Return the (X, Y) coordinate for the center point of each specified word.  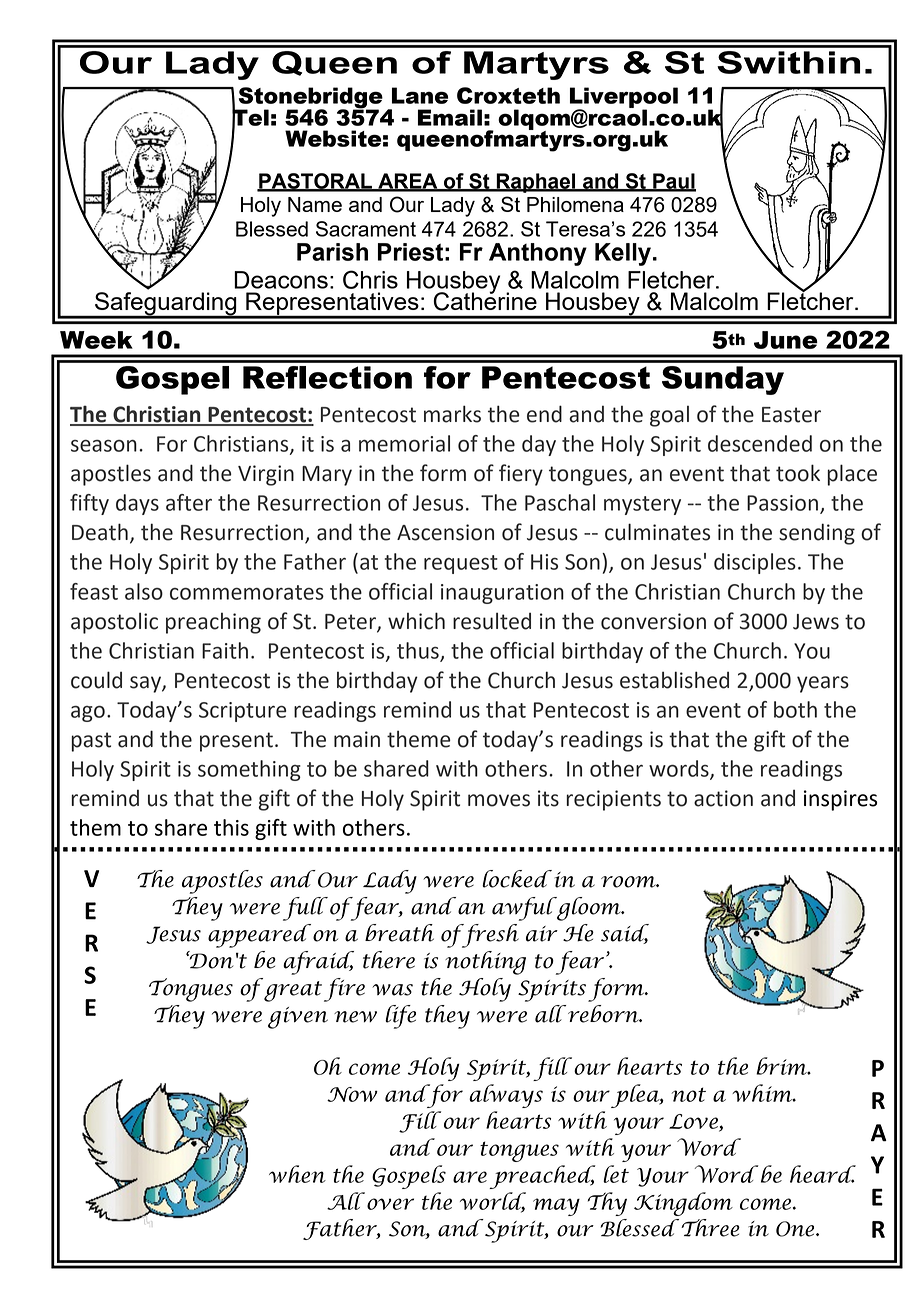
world (493, 1202)
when (297, 1174)
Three (710, 1228)
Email (450, 117)
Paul (673, 182)
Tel (250, 117)
